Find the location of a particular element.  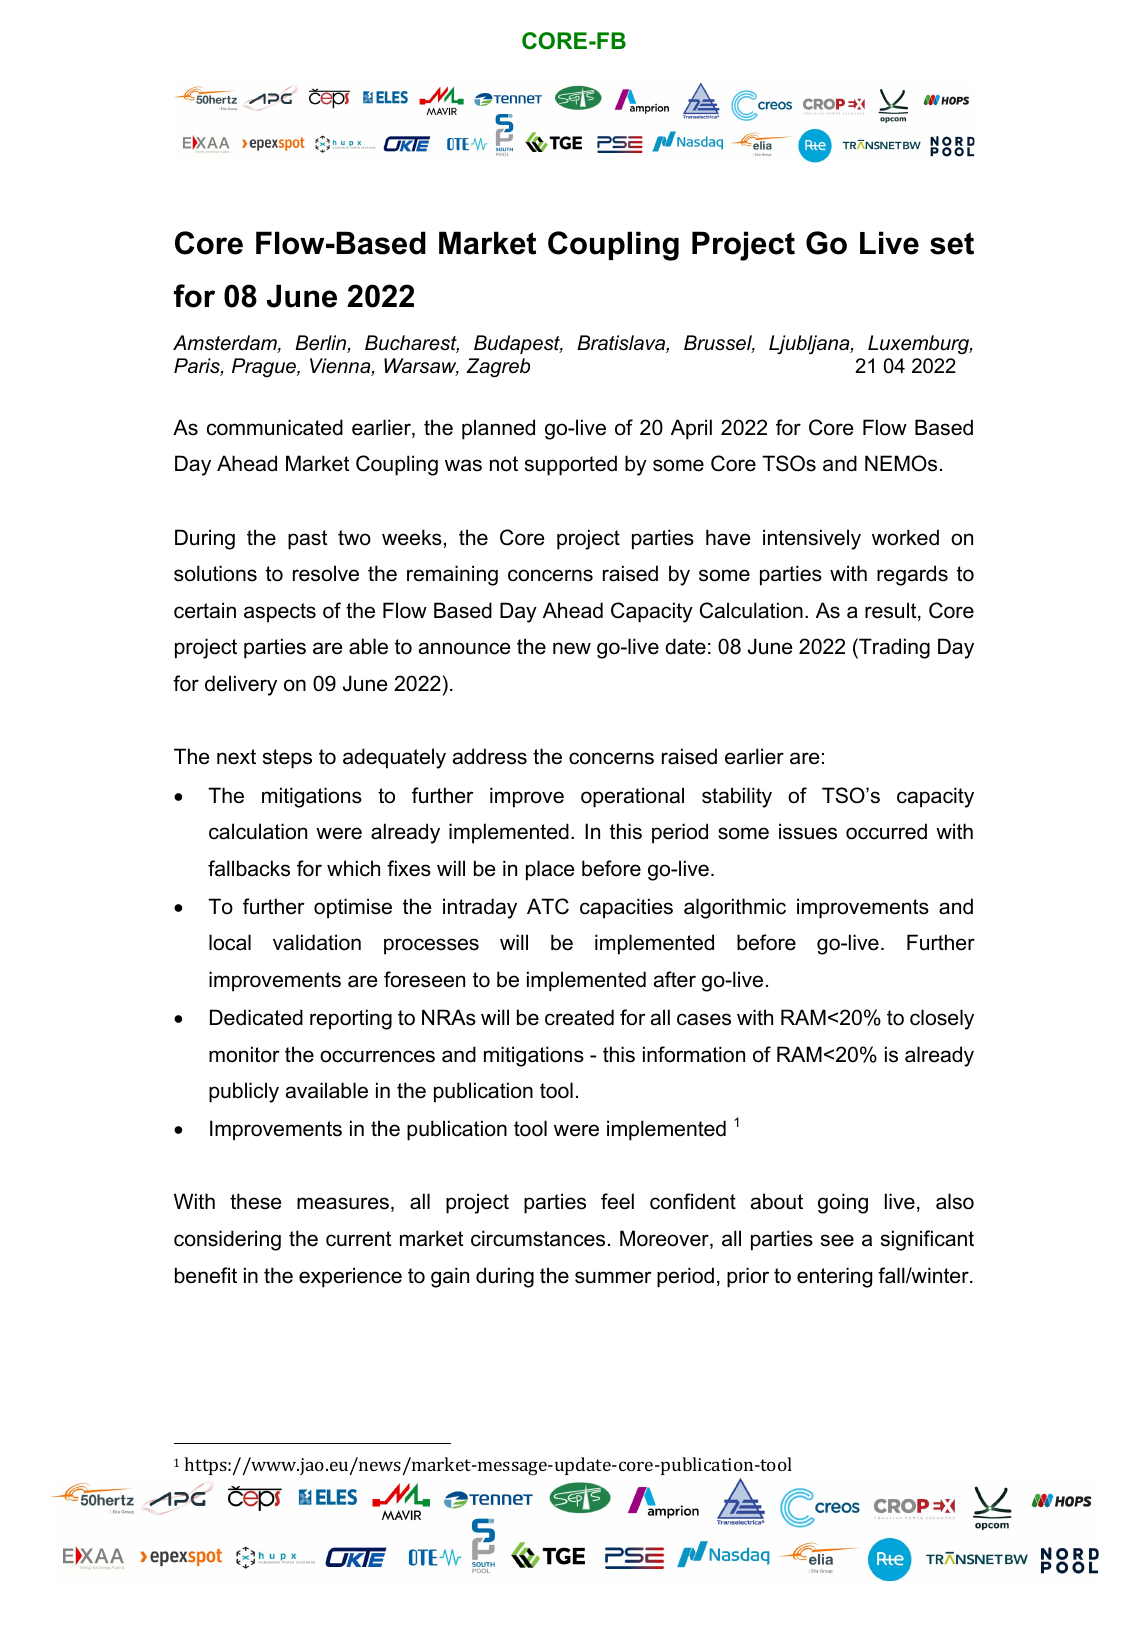

Zagreb is located at coordinates (498, 368).
